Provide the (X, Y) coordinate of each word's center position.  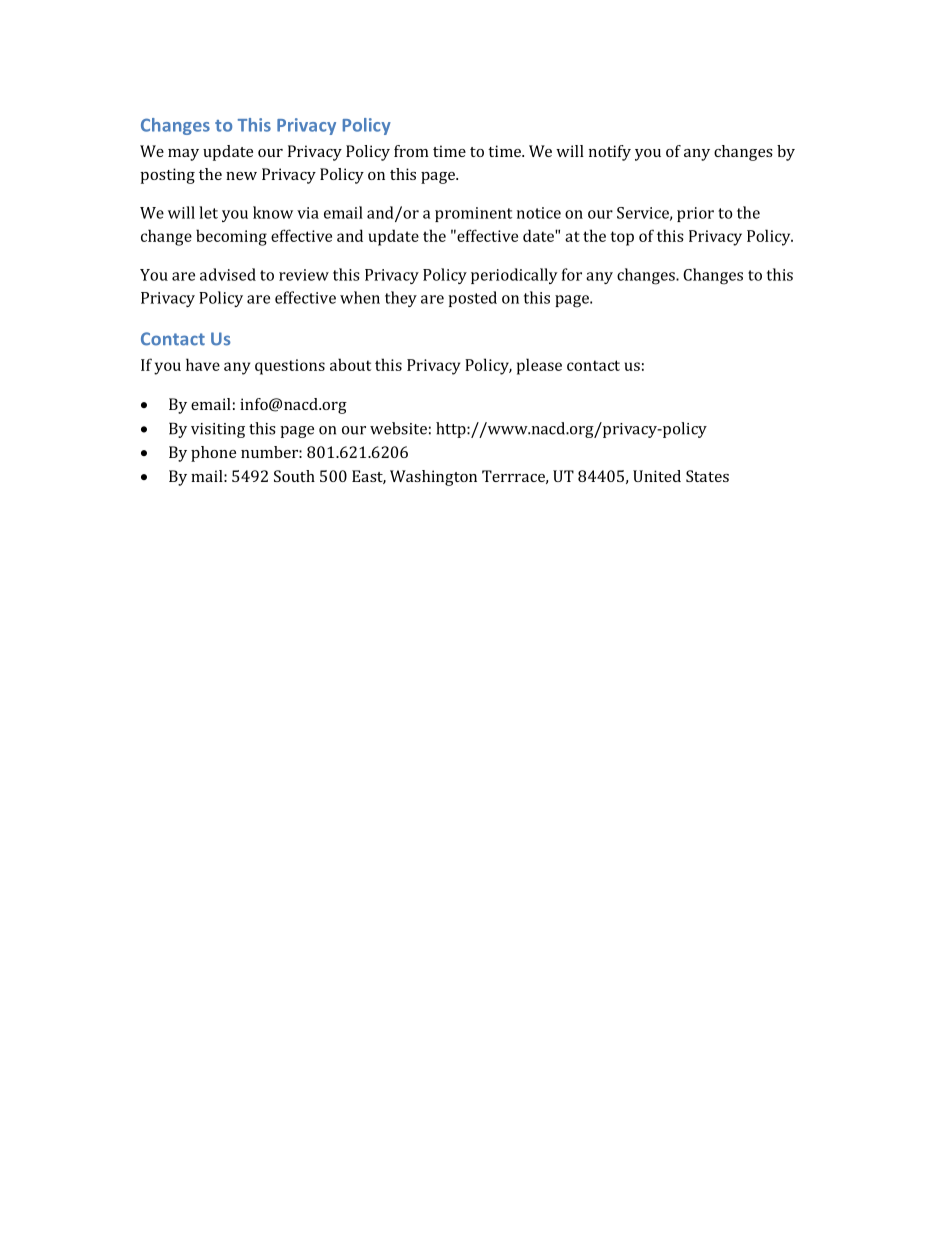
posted (472, 299)
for (572, 274)
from (411, 151)
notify (610, 153)
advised (228, 274)
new (241, 176)
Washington (433, 478)
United (657, 476)
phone (213, 454)
